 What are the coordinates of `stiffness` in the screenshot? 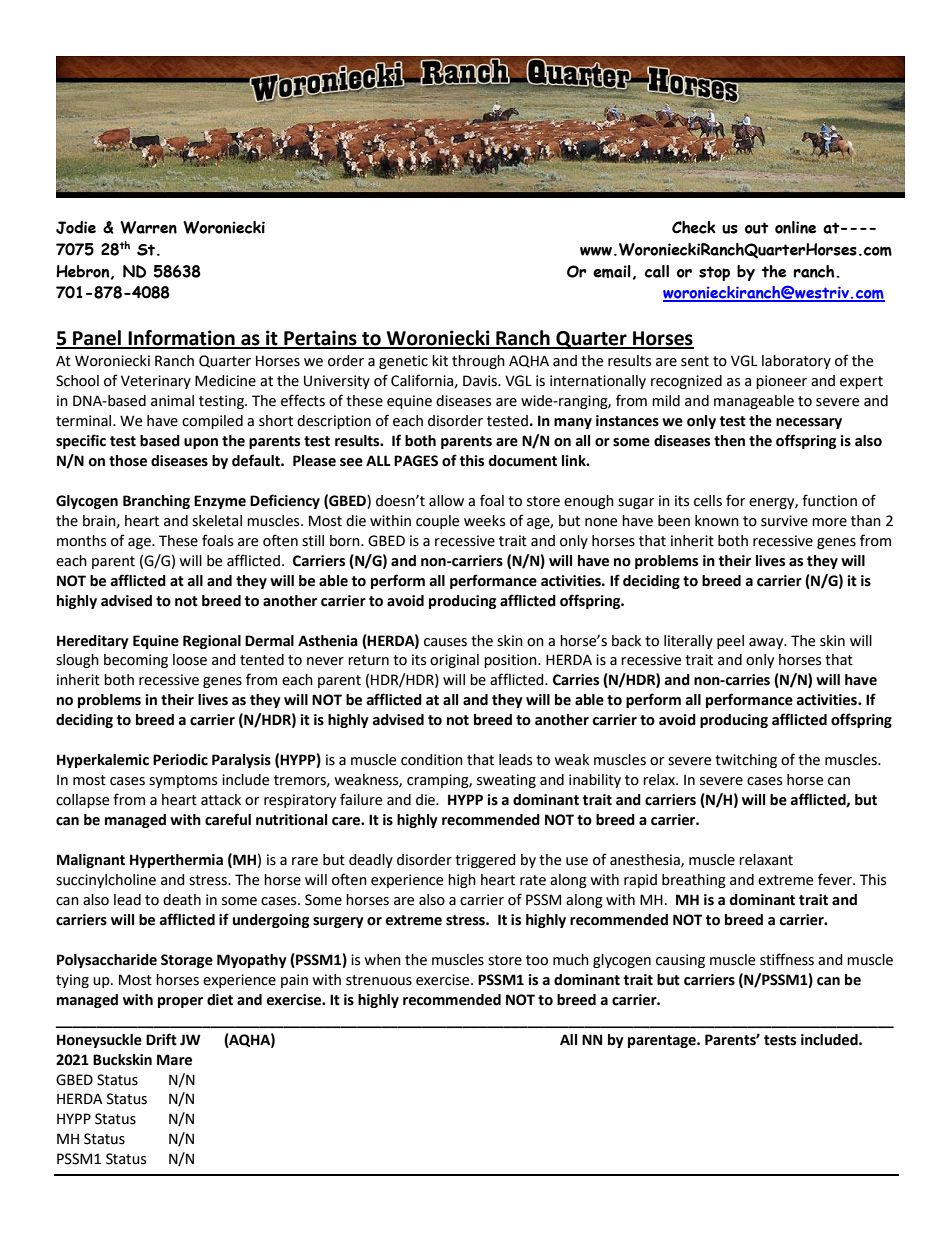 It's located at (787, 959).
